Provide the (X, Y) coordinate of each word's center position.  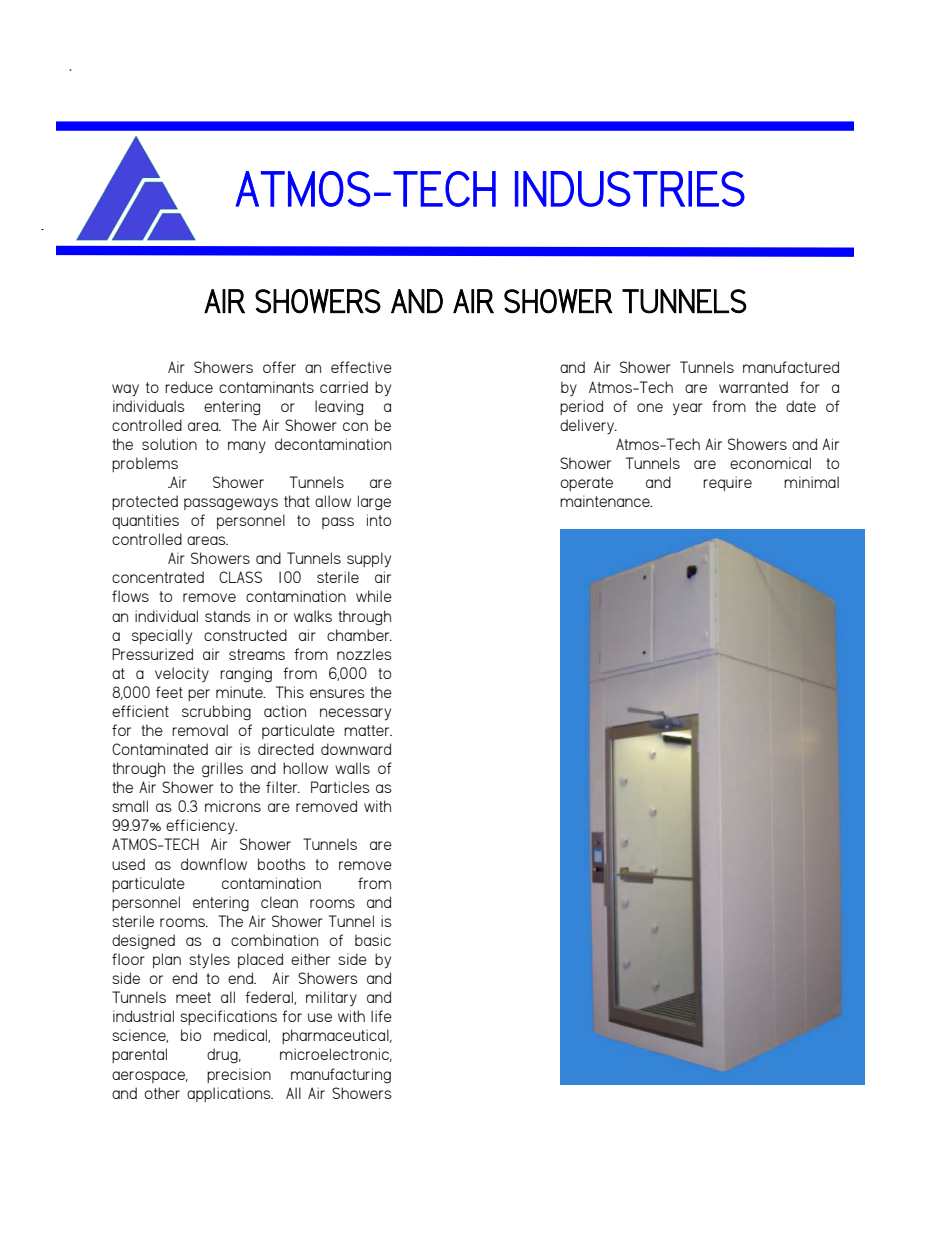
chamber (359, 635)
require (727, 483)
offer (279, 367)
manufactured (791, 367)
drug (223, 1056)
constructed (245, 635)
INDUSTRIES (630, 189)
